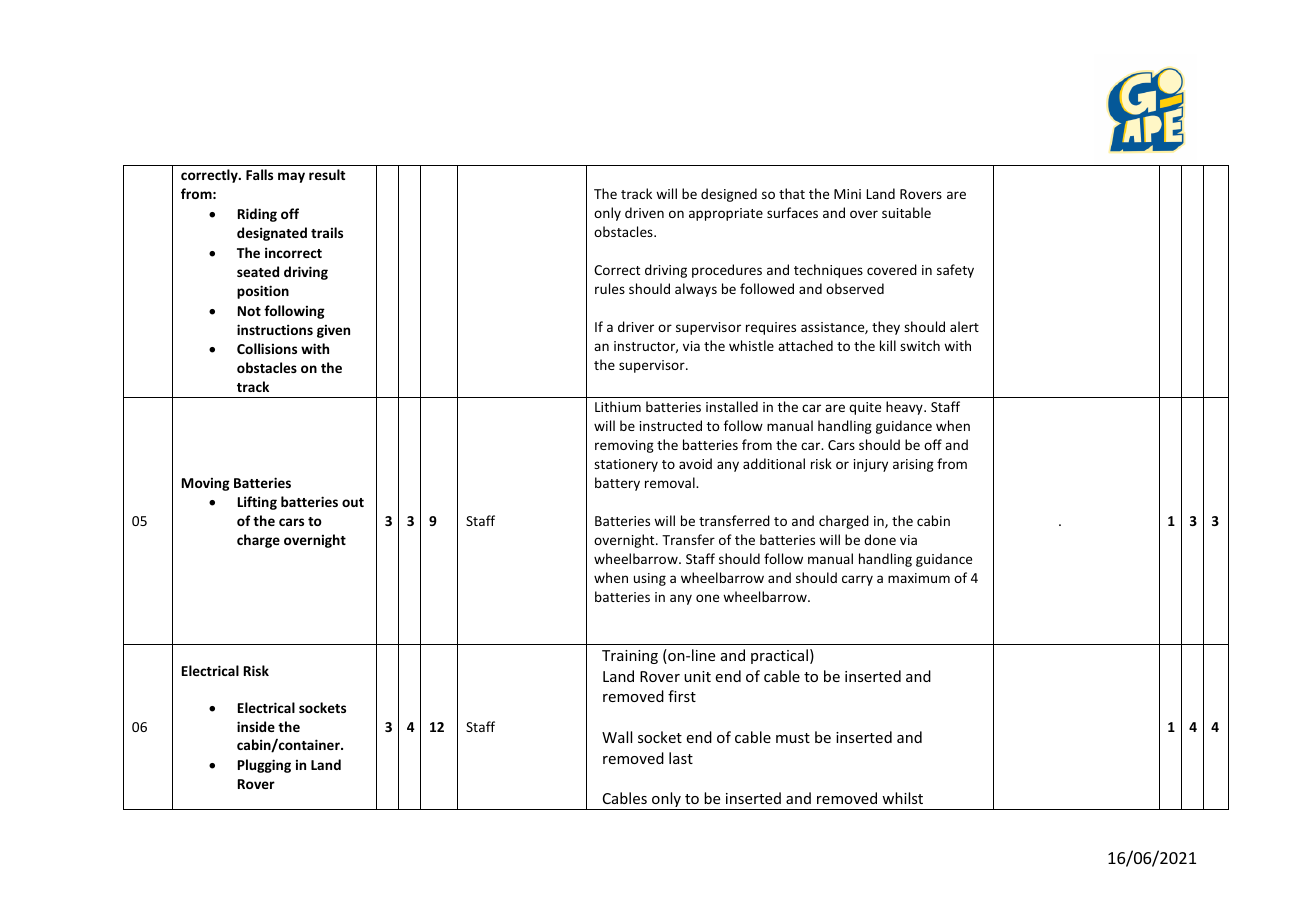 The image size is (1309, 924). What do you see at coordinates (857, 580) in the image?
I see `carry` at bounding box center [857, 580].
